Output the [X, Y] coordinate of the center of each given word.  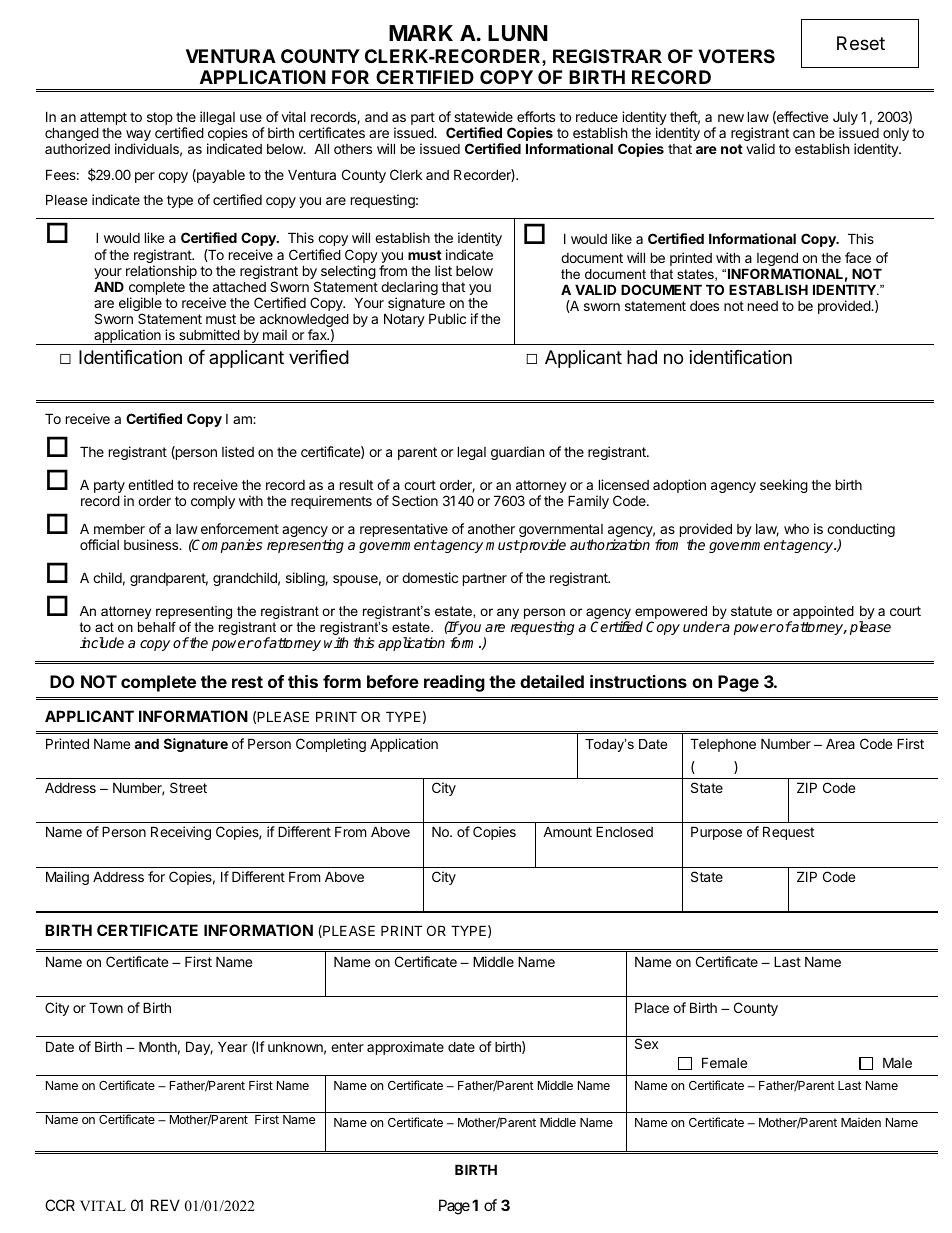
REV [165, 1205]
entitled [150, 484]
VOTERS [736, 56]
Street [188, 787]
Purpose [716, 833]
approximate [405, 1048]
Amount [567, 832]
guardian [517, 453]
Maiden [861, 1122]
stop [160, 118]
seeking [784, 486]
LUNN [518, 33]
